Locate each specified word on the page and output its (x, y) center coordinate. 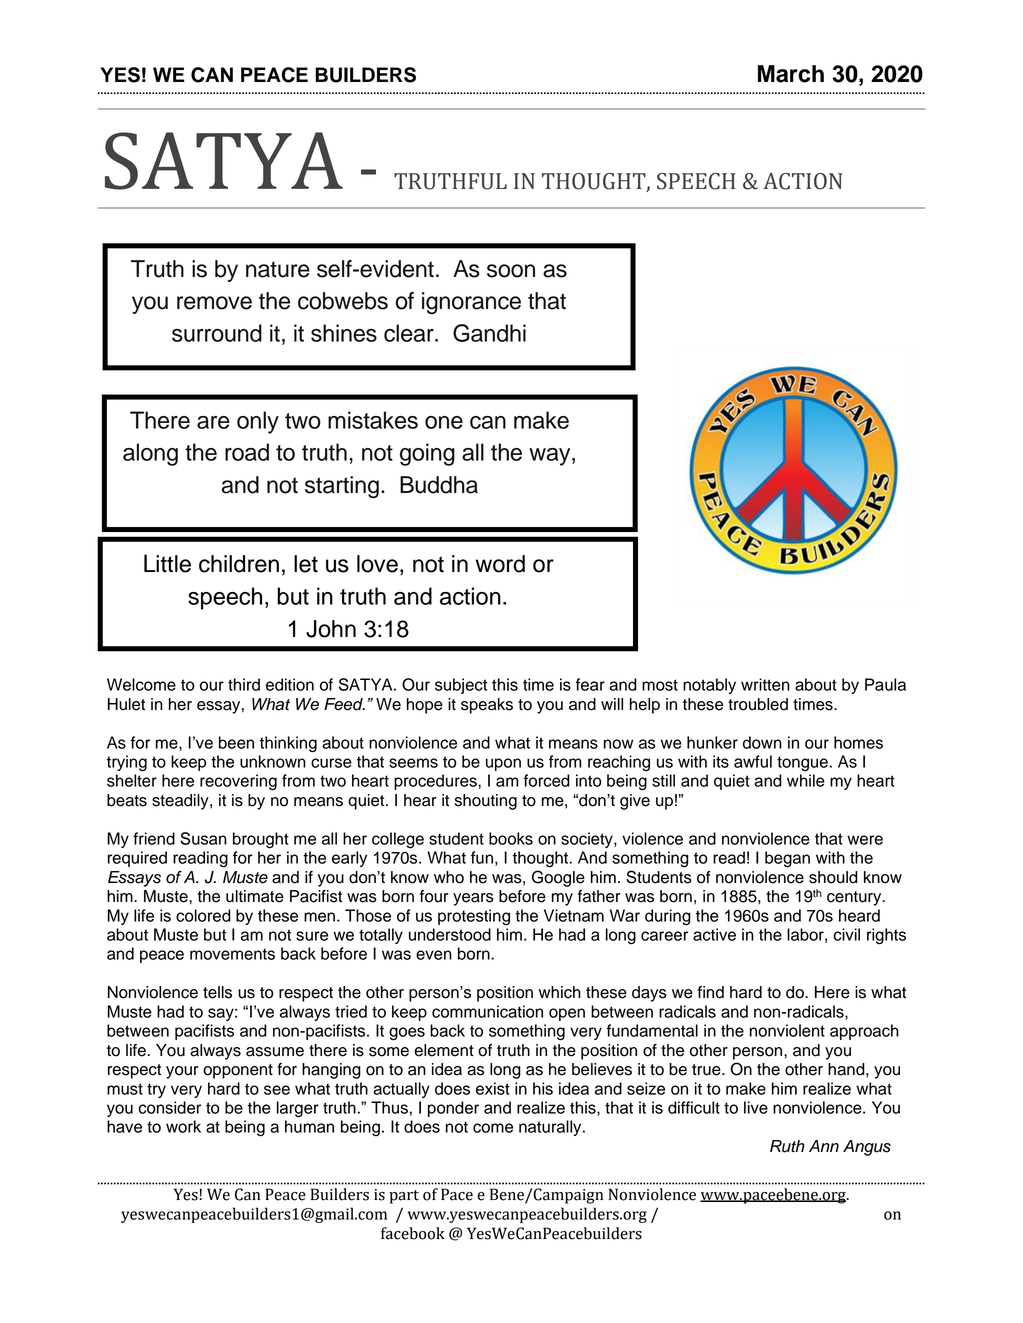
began (787, 859)
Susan (203, 838)
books (511, 838)
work (183, 1126)
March (791, 74)
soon (511, 271)
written (765, 684)
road (247, 452)
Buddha (439, 485)
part (404, 1197)
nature (278, 269)
